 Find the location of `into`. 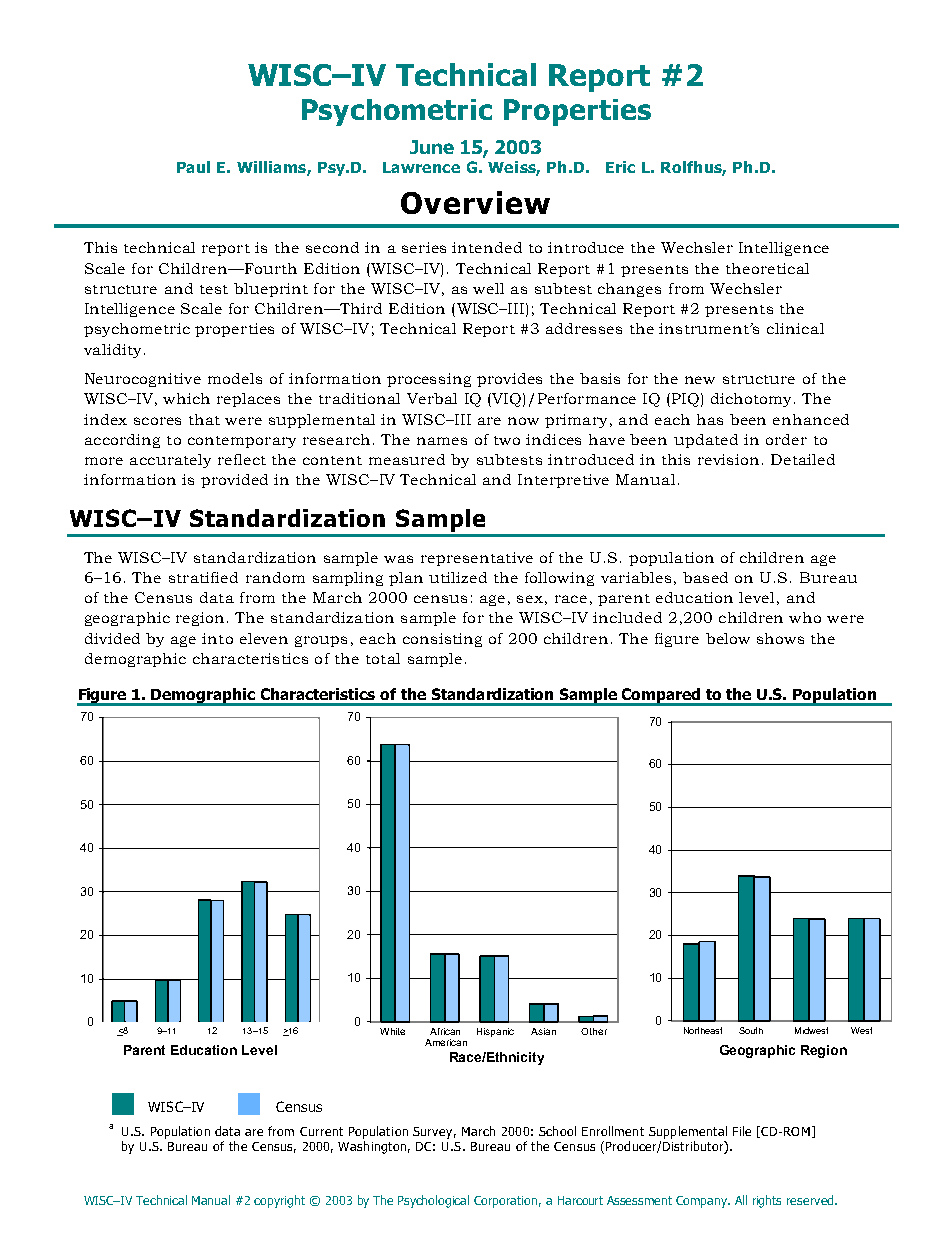

into is located at coordinates (217, 638).
